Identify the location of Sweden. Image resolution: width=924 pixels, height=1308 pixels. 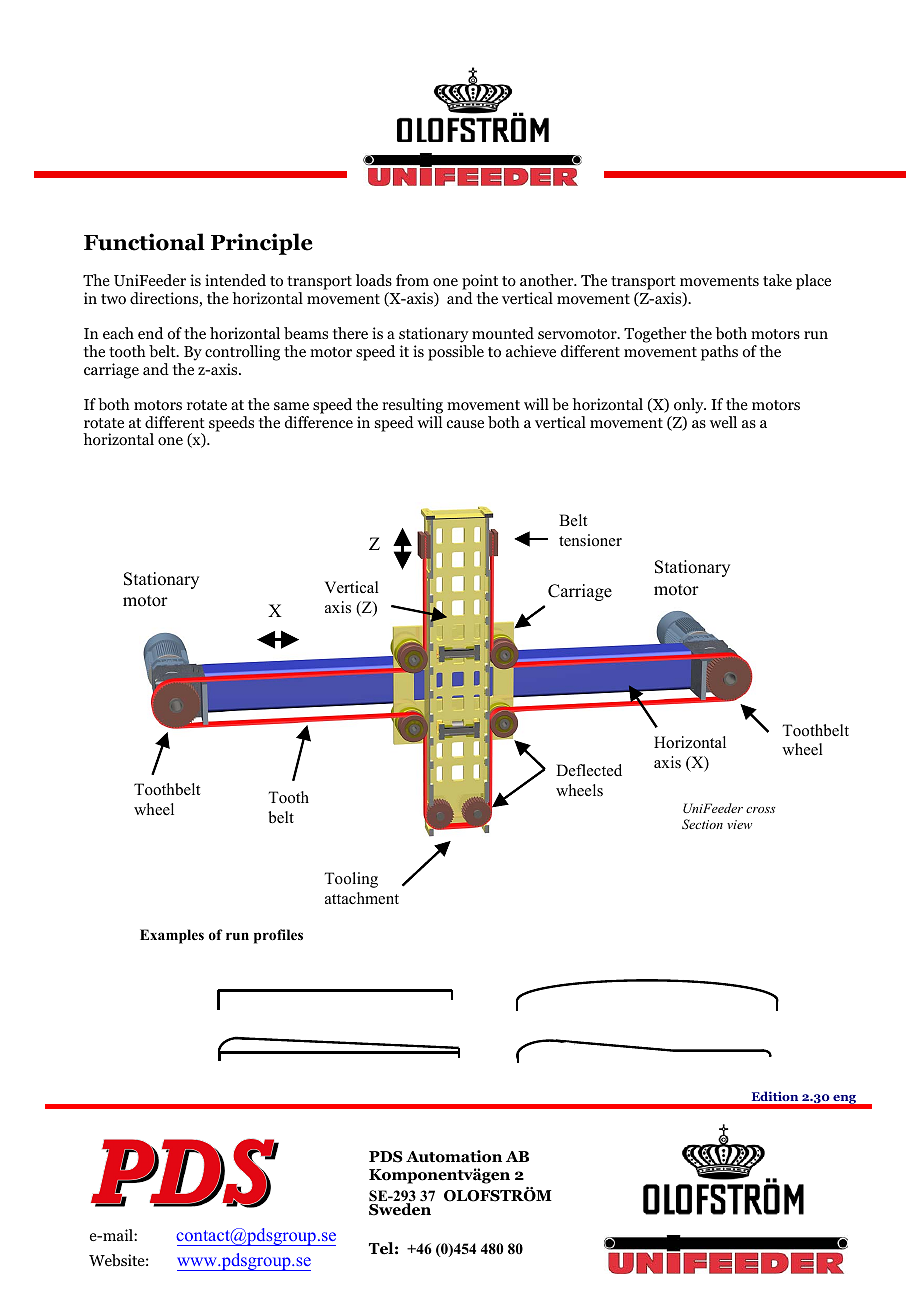
(400, 1208).
